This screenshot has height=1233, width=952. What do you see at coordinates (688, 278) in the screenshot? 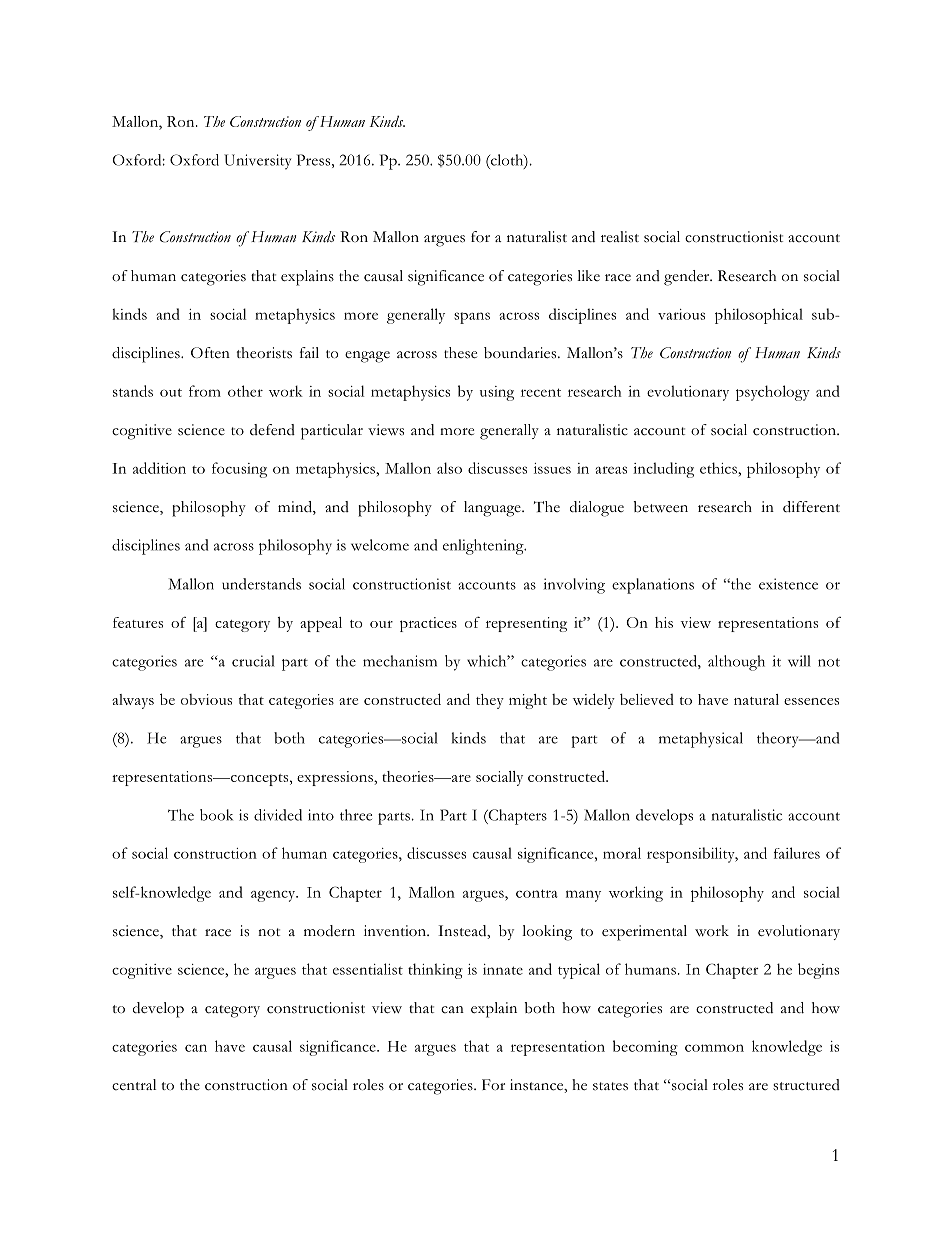
I see `gender` at bounding box center [688, 278].
